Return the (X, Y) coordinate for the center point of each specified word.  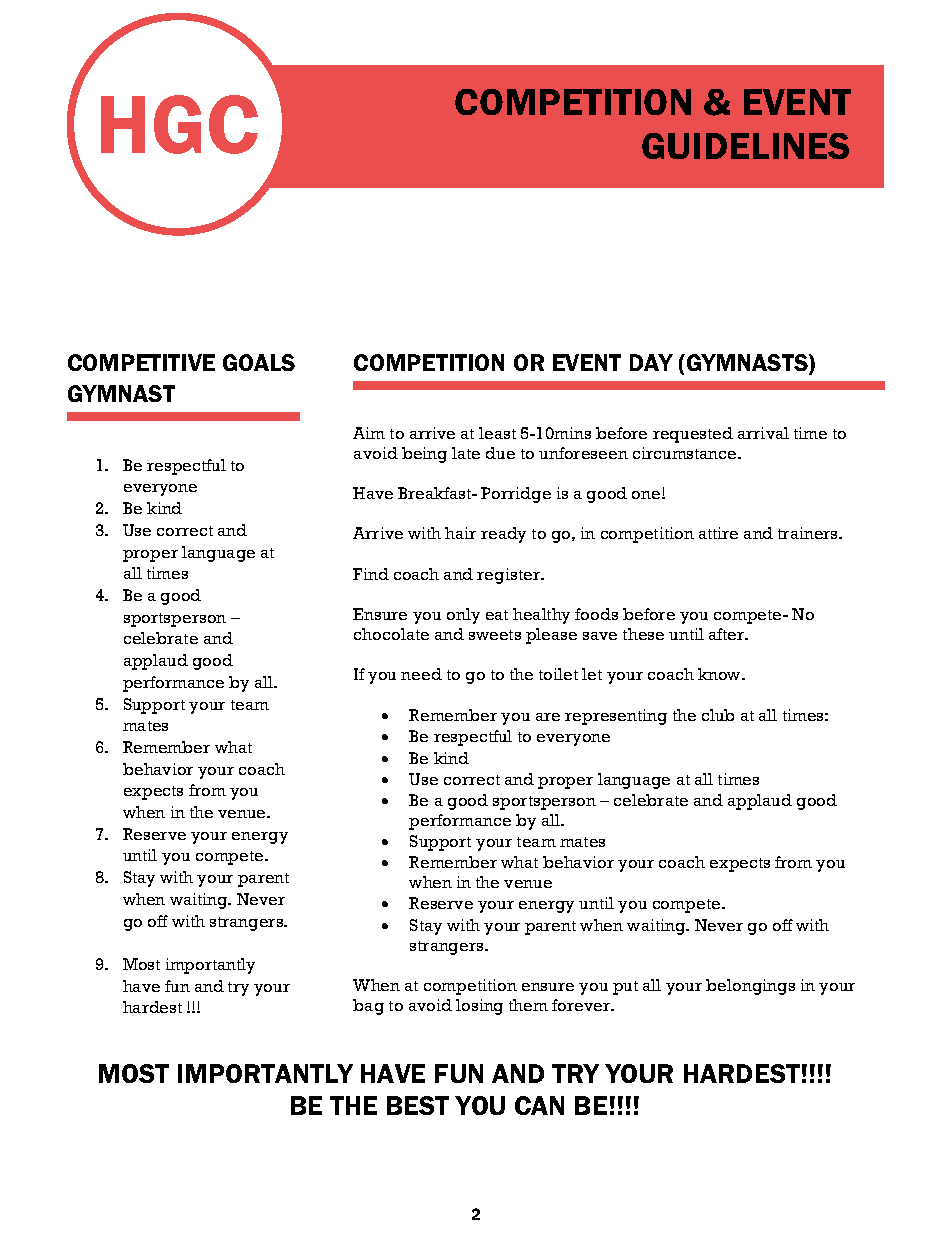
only (463, 616)
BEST (418, 1105)
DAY (651, 362)
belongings (750, 987)
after (728, 634)
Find (371, 574)
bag (368, 1007)
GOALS (259, 362)
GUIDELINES (745, 146)
